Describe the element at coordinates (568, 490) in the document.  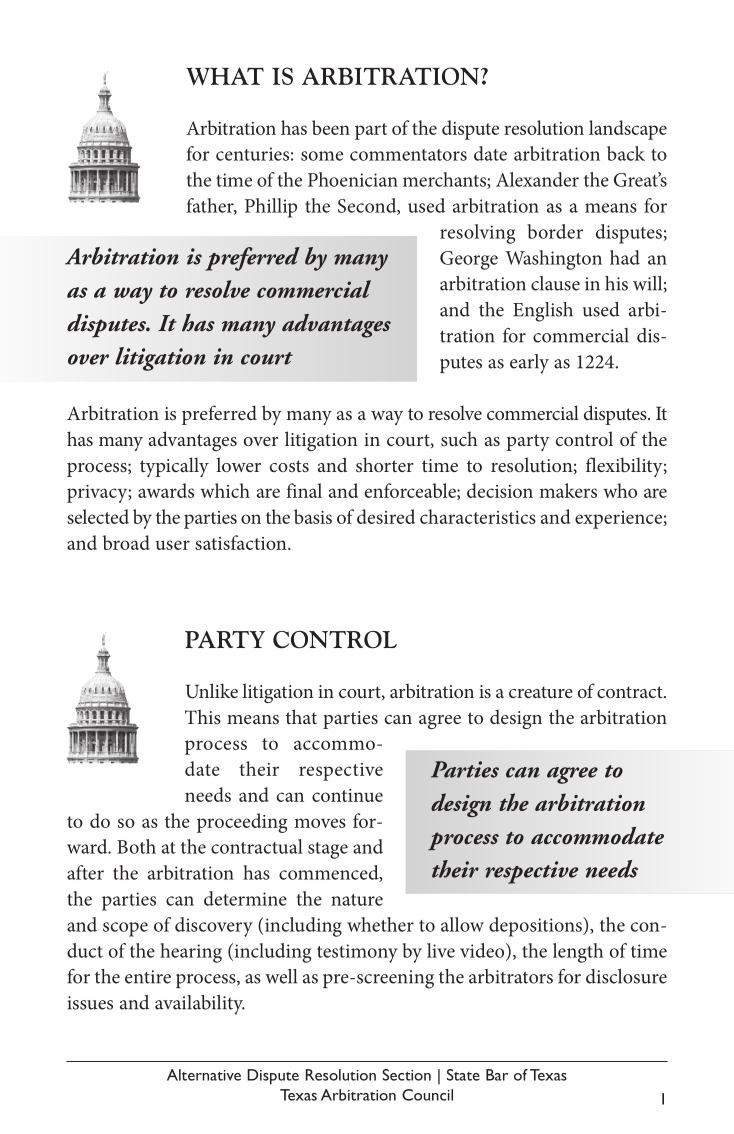
I see `makers` at that location.
